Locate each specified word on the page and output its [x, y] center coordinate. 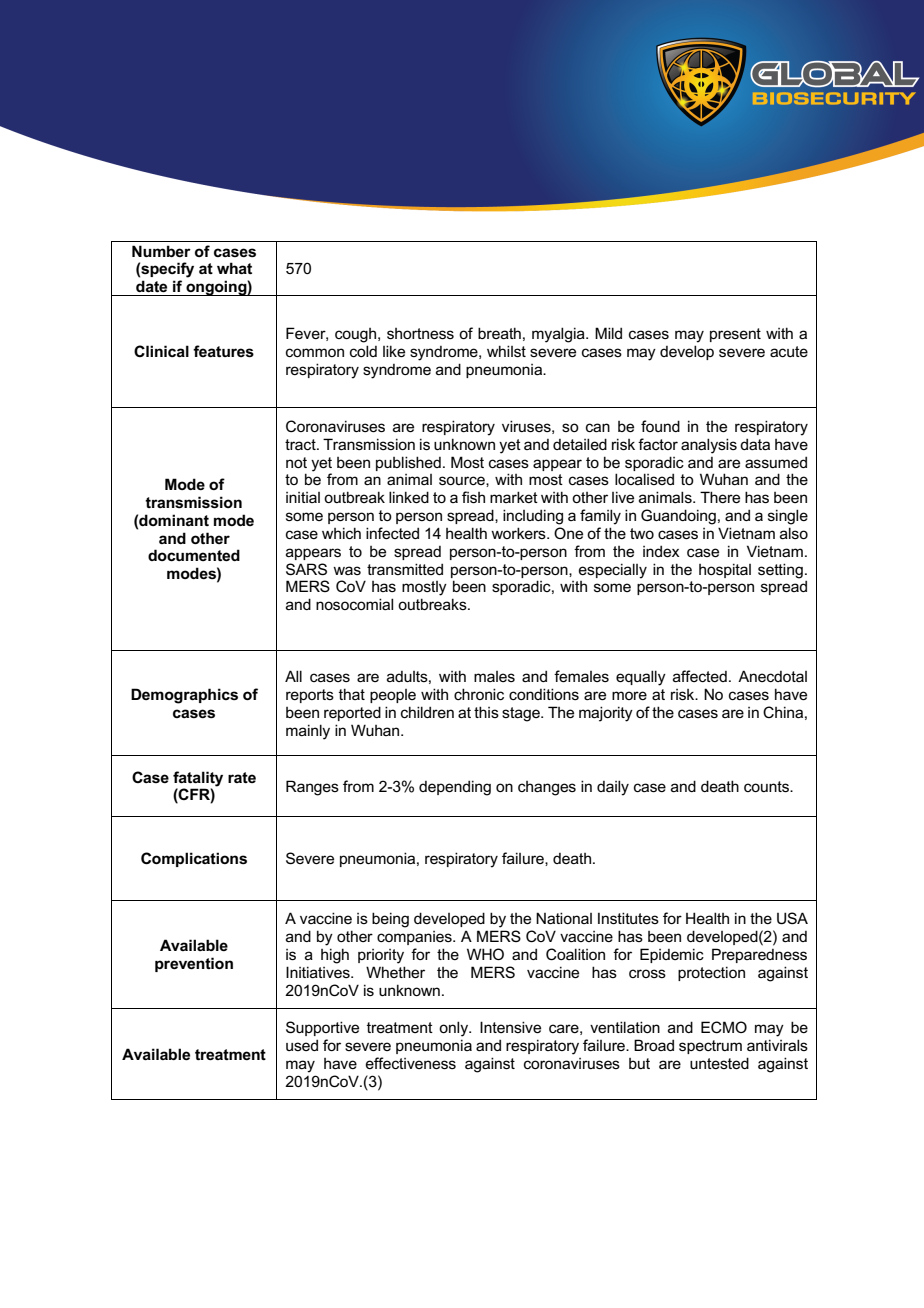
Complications [194, 859]
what [234, 268]
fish [473, 497]
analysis [709, 446]
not [296, 462]
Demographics [184, 696]
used [302, 1045]
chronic [479, 694]
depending [455, 788]
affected [700, 676]
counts [768, 786]
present [735, 335]
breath [499, 333]
